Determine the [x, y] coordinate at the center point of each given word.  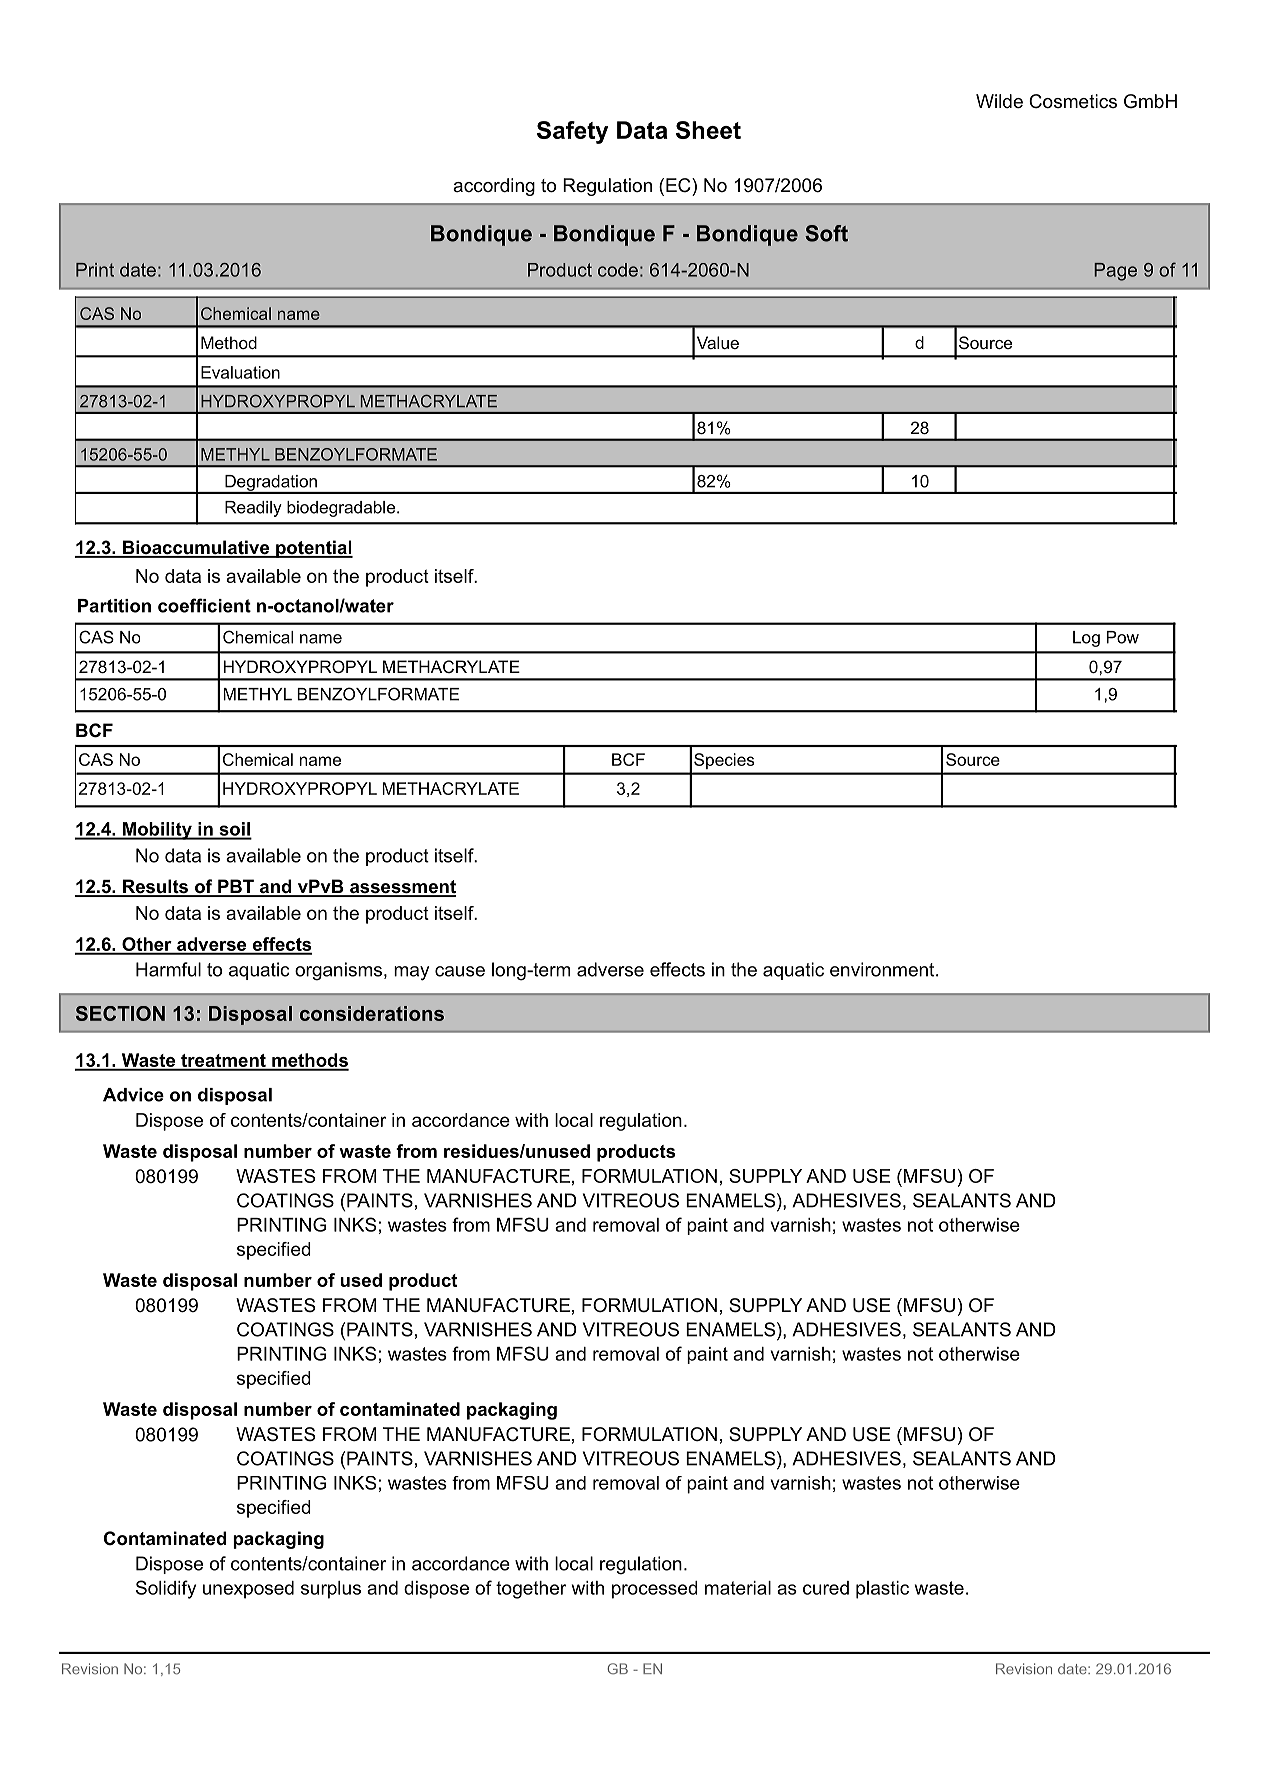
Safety [572, 132]
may [411, 973]
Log [1086, 639]
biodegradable [342, 509]
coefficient [204, 605]
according [494, 187]
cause [460, 971]
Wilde [999, 101]
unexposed [248, 1590]
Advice [133, 1095]
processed [655, 1590]
